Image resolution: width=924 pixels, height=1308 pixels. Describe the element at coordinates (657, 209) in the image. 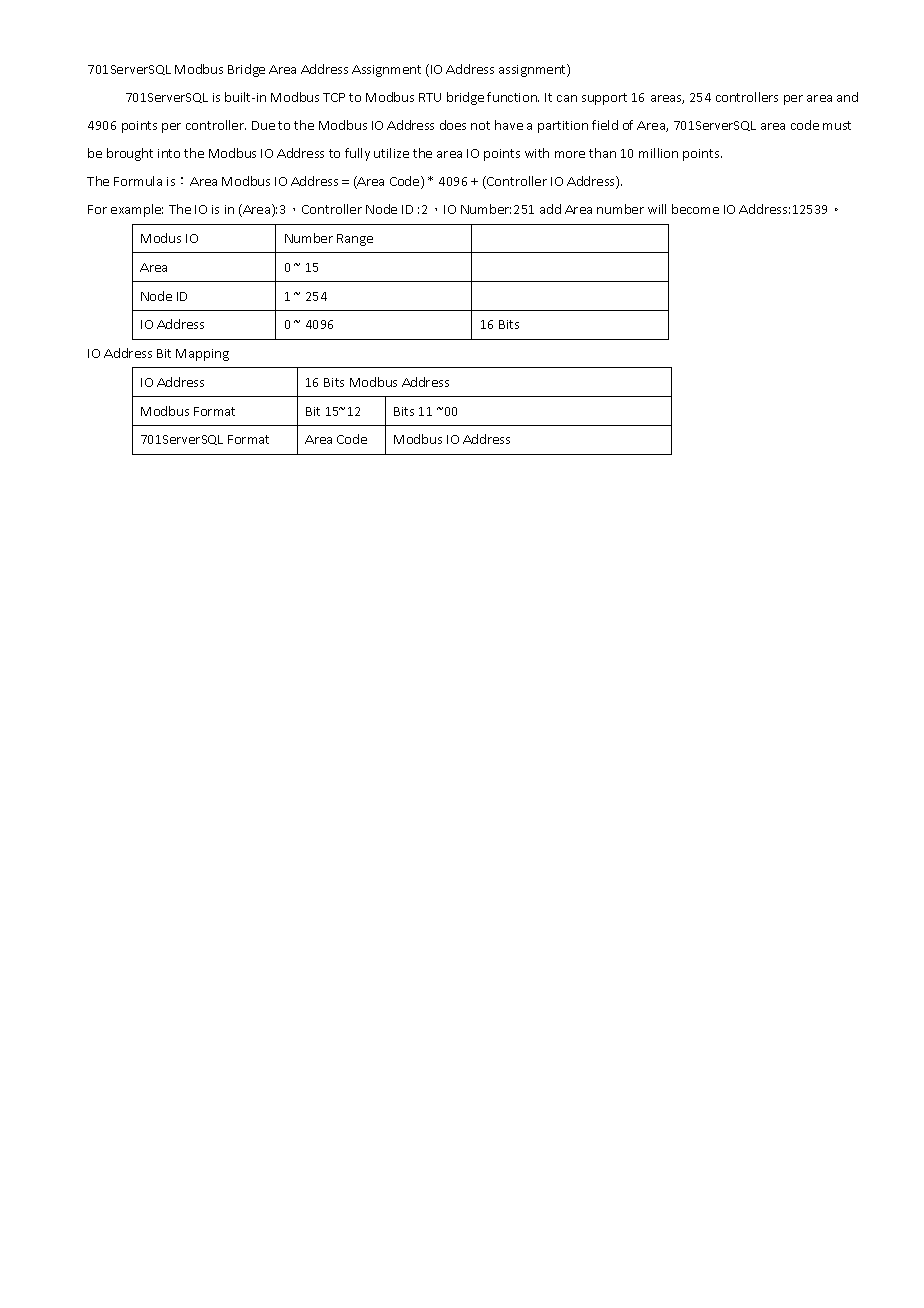

I see `will` at that location.
